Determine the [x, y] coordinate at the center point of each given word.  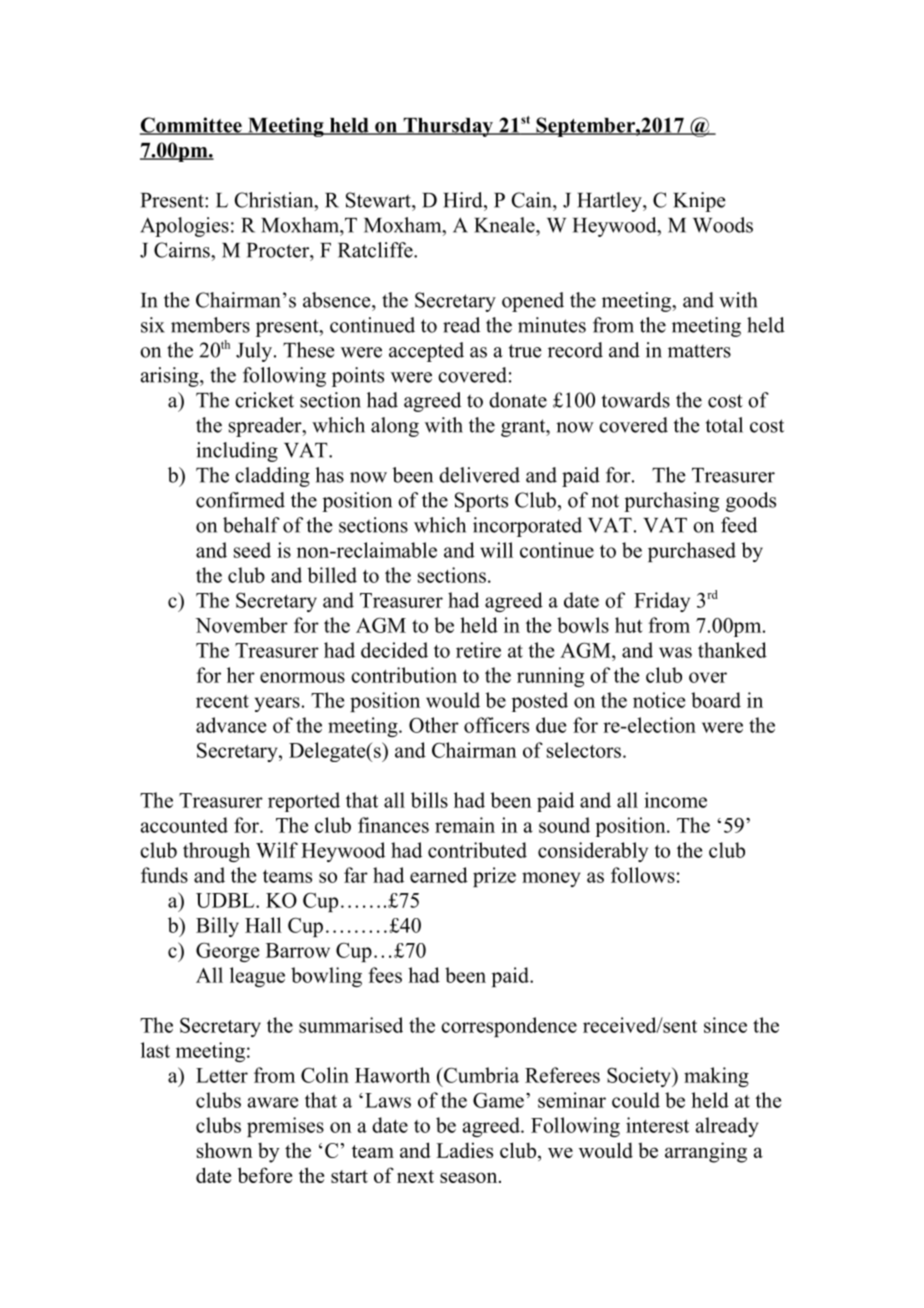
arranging [706, 1152]
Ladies [464, 1150]
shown [225, 1150]
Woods [723, 225]
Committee [192, 126]
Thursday [448, 127]
